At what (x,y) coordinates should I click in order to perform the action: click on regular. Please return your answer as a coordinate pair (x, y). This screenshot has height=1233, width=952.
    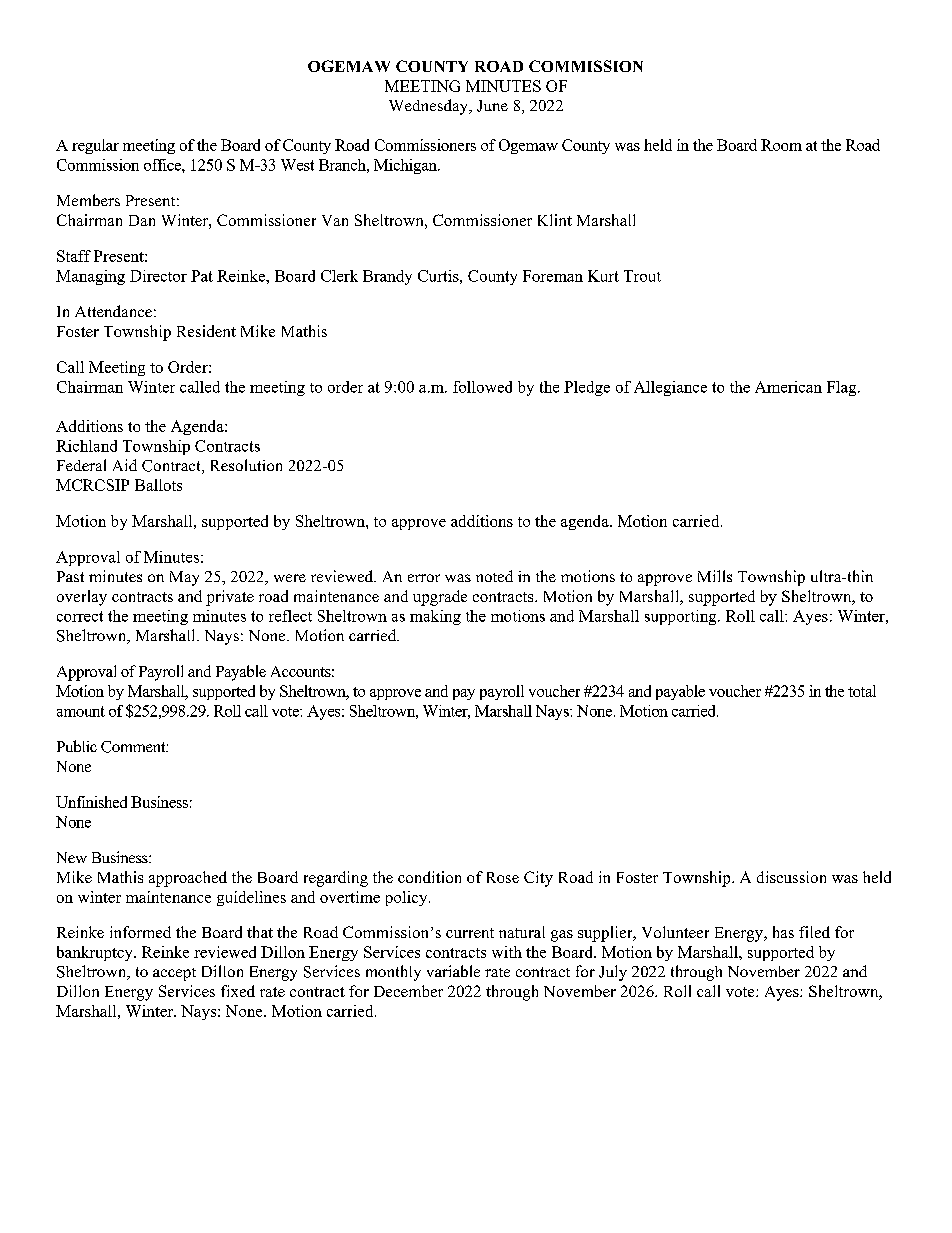
    Looking at the image, I should click on (95, 146).
